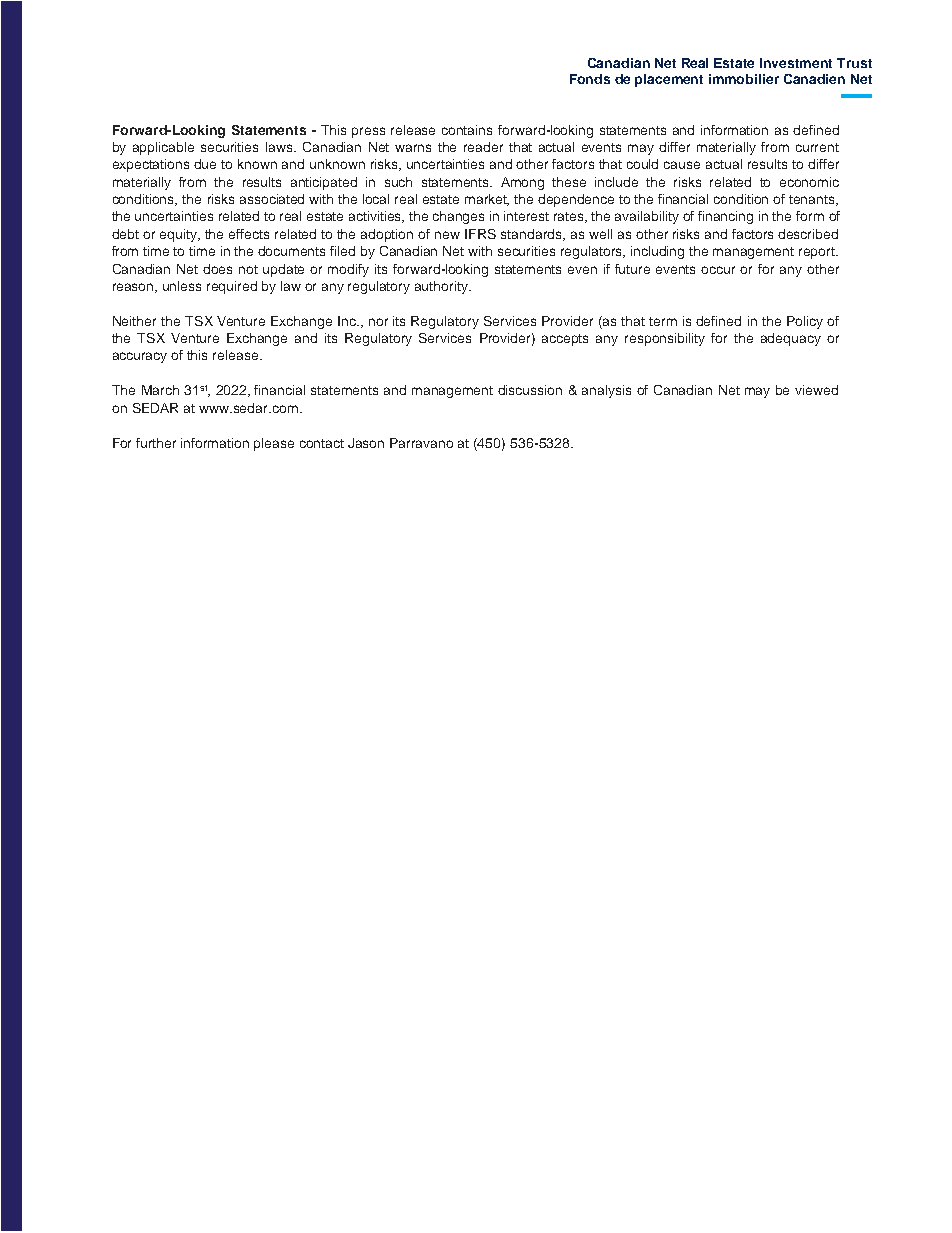 This image has width=952, height=1233. Describe the element at coordinates (368, 132) in the image. I see `press` at that location.
